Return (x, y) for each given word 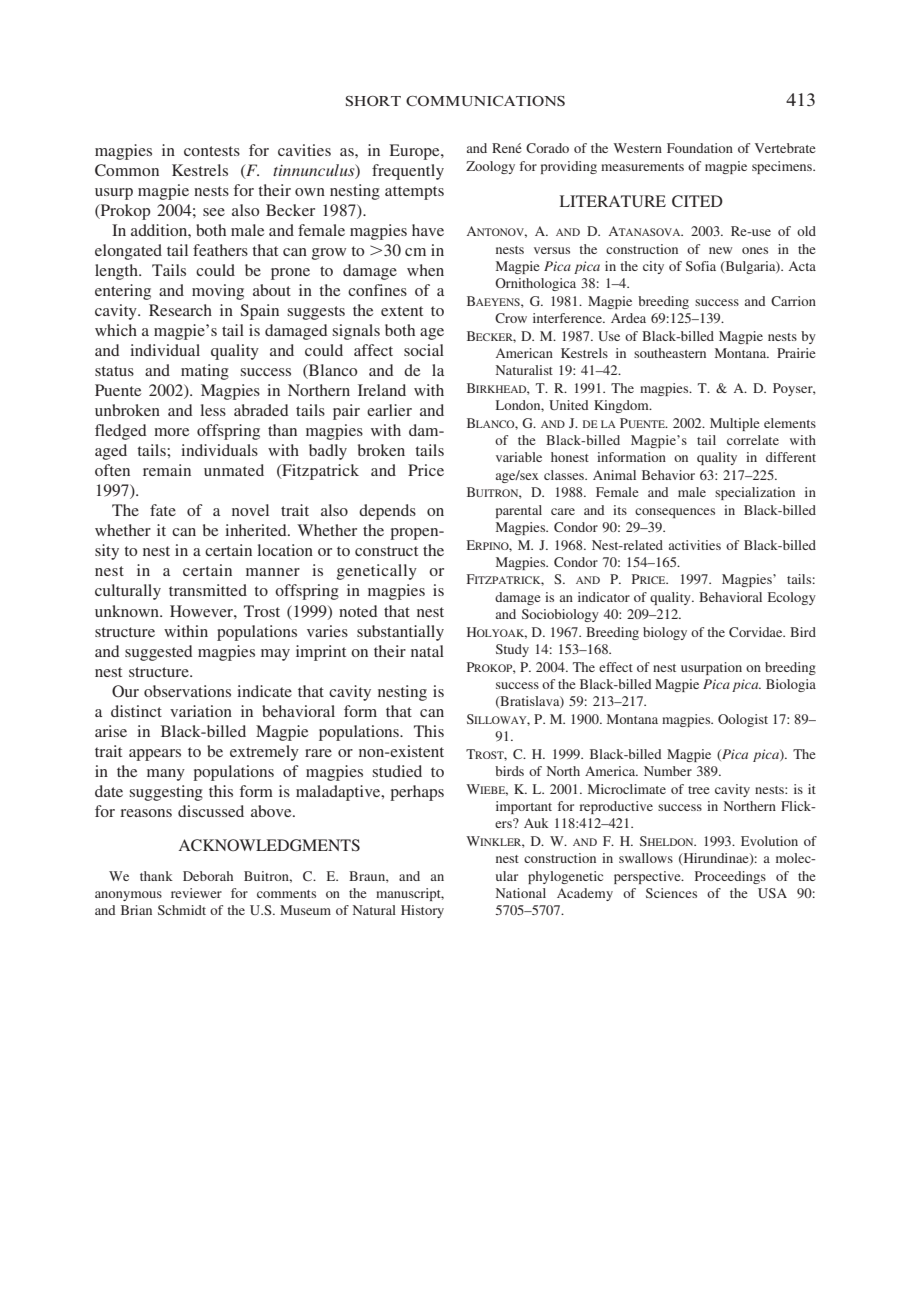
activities (695, 545)
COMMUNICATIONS (485, 101)
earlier (389, 410)
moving (218, 292)
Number (668, 771)
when (425, 270)
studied (397, 771)
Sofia (701, 266)
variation (201, 711)
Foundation (700, 148)
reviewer (196, 893)
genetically (377, 572)
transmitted (208, 590)
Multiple (735, 424)
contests (212, 151)
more (171, 432)
